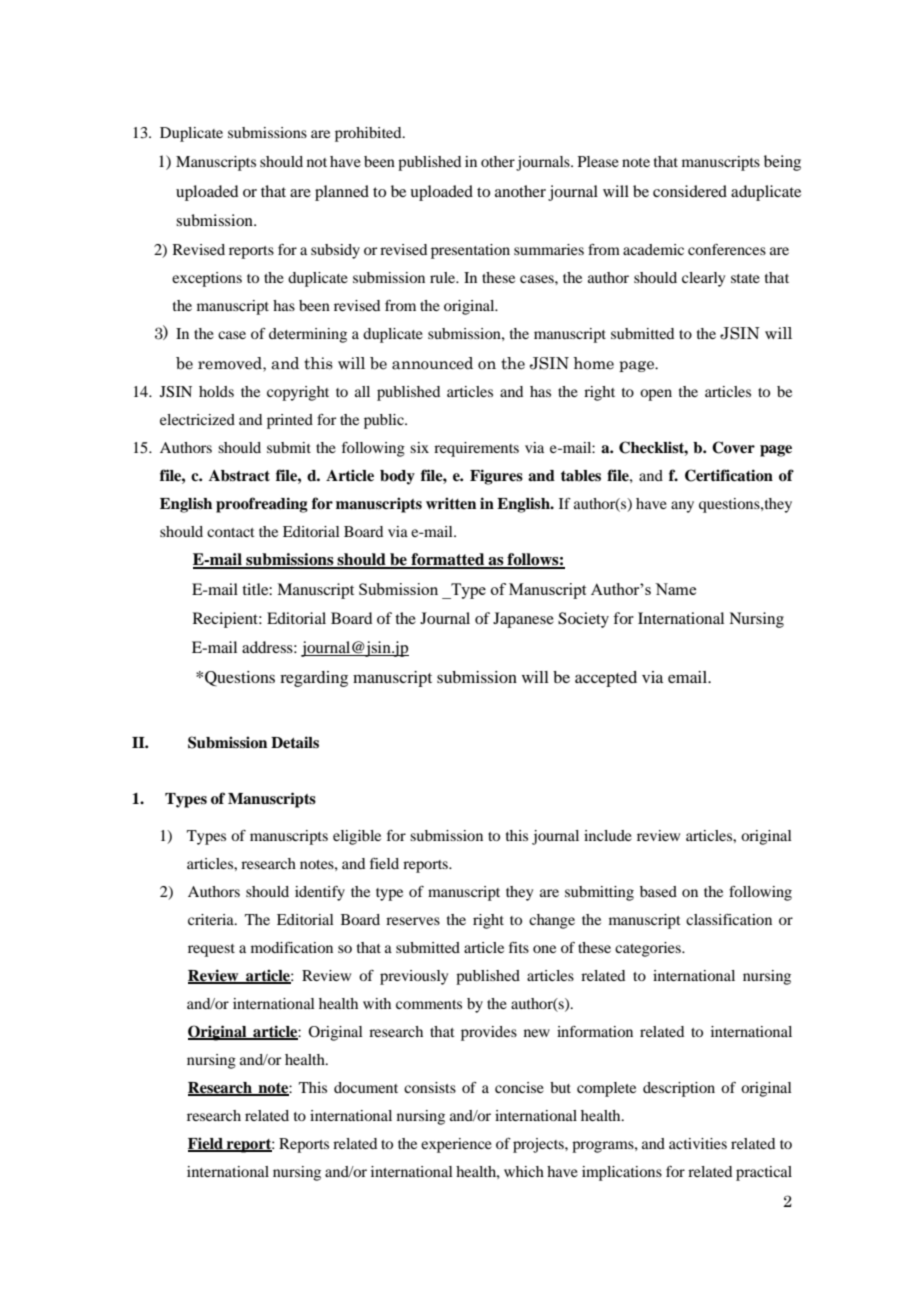 Image resolution: width=924 pixels, height=1307 pixels. I want to click on document, so click(366, 1087).
